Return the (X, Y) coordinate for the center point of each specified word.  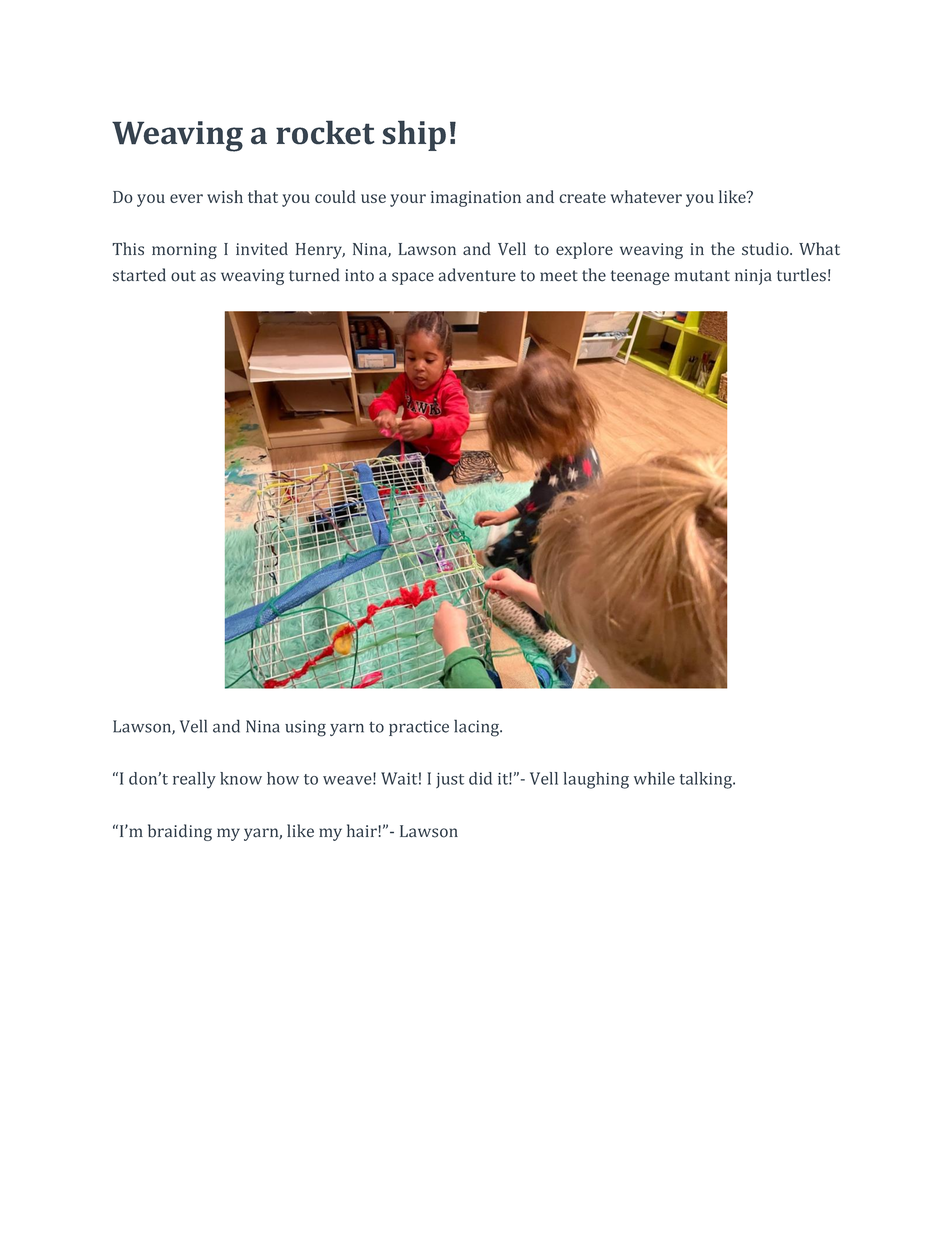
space (413, 278)
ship (414, 135)
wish (225, 196)
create (583, 197)
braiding (180, 832)
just (450, 780)
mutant (702, 276)
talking (707, 780)
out (183, 276)
